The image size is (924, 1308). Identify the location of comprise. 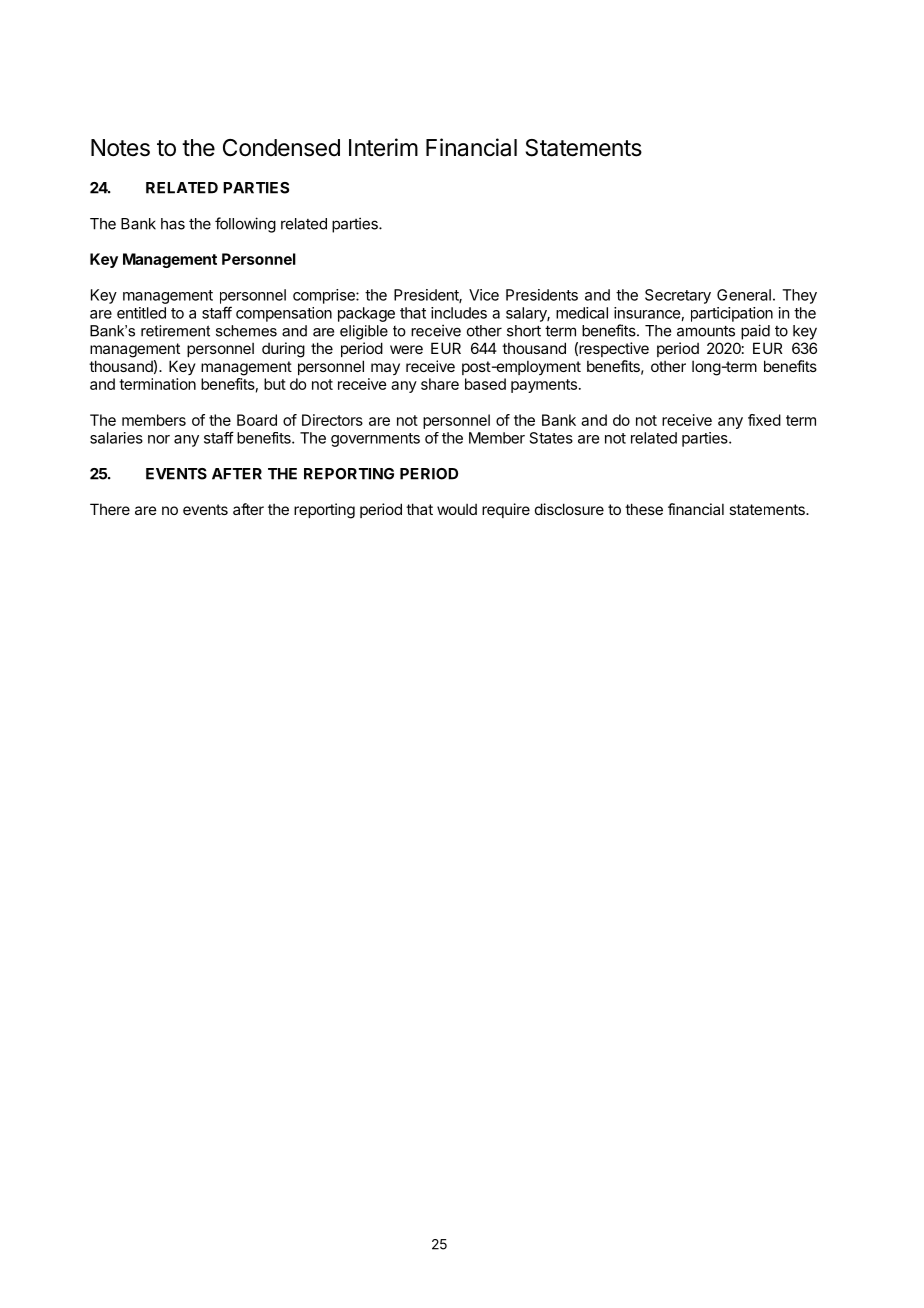
(325, 296).
